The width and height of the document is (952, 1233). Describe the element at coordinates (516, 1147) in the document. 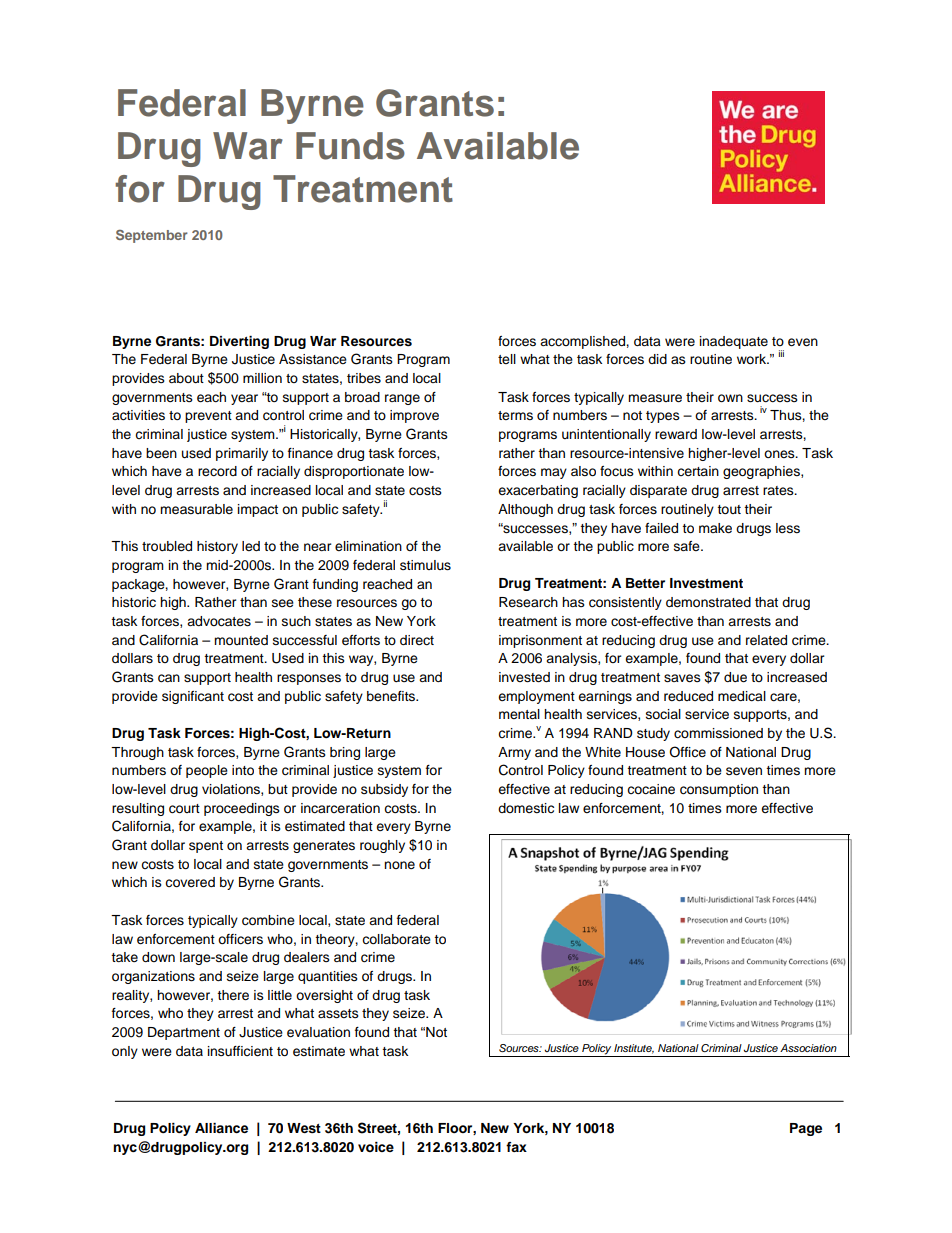

I see `fax` at that location.
